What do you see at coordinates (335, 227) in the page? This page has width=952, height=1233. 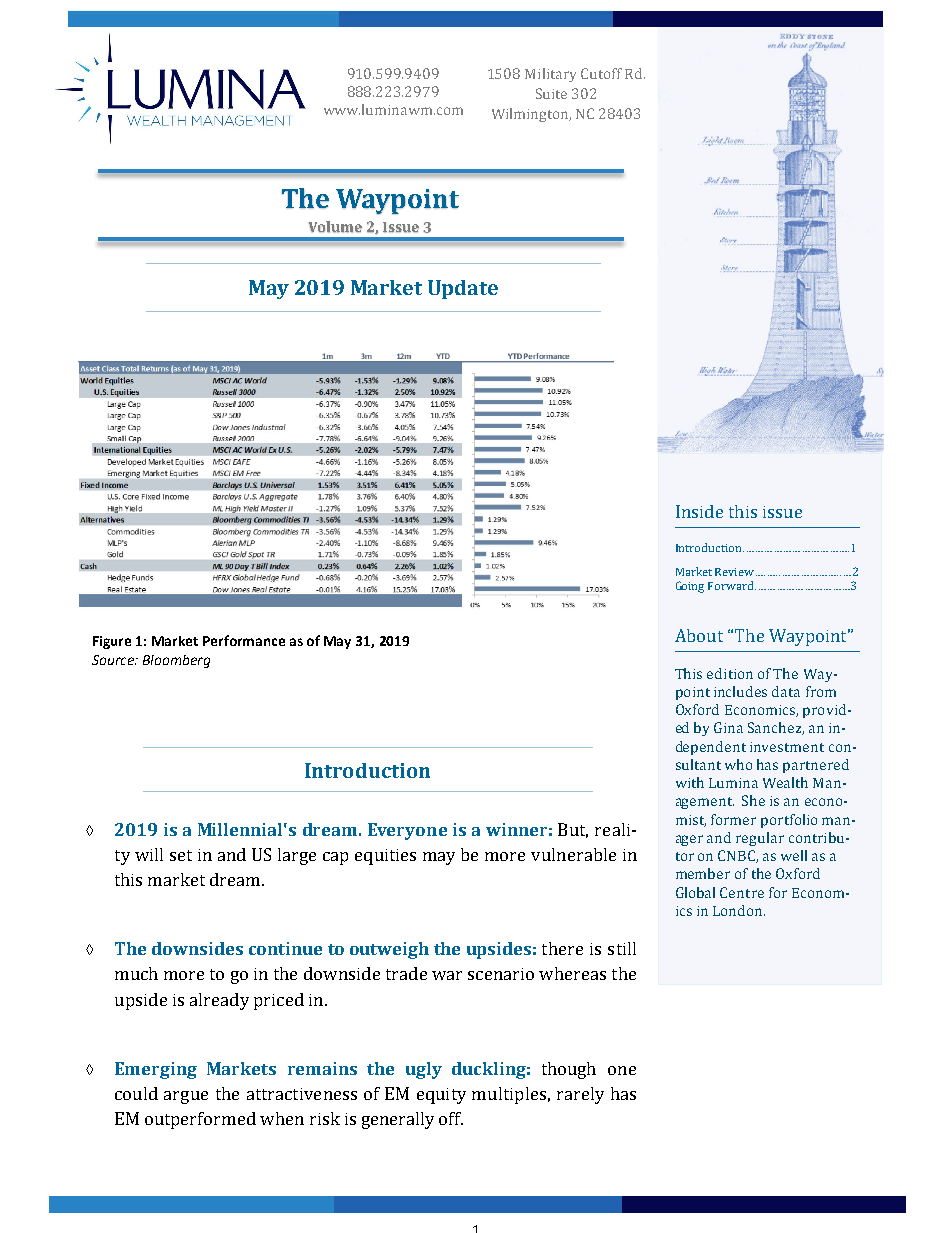 I see `Volume` at bounding box center [335, 227].
